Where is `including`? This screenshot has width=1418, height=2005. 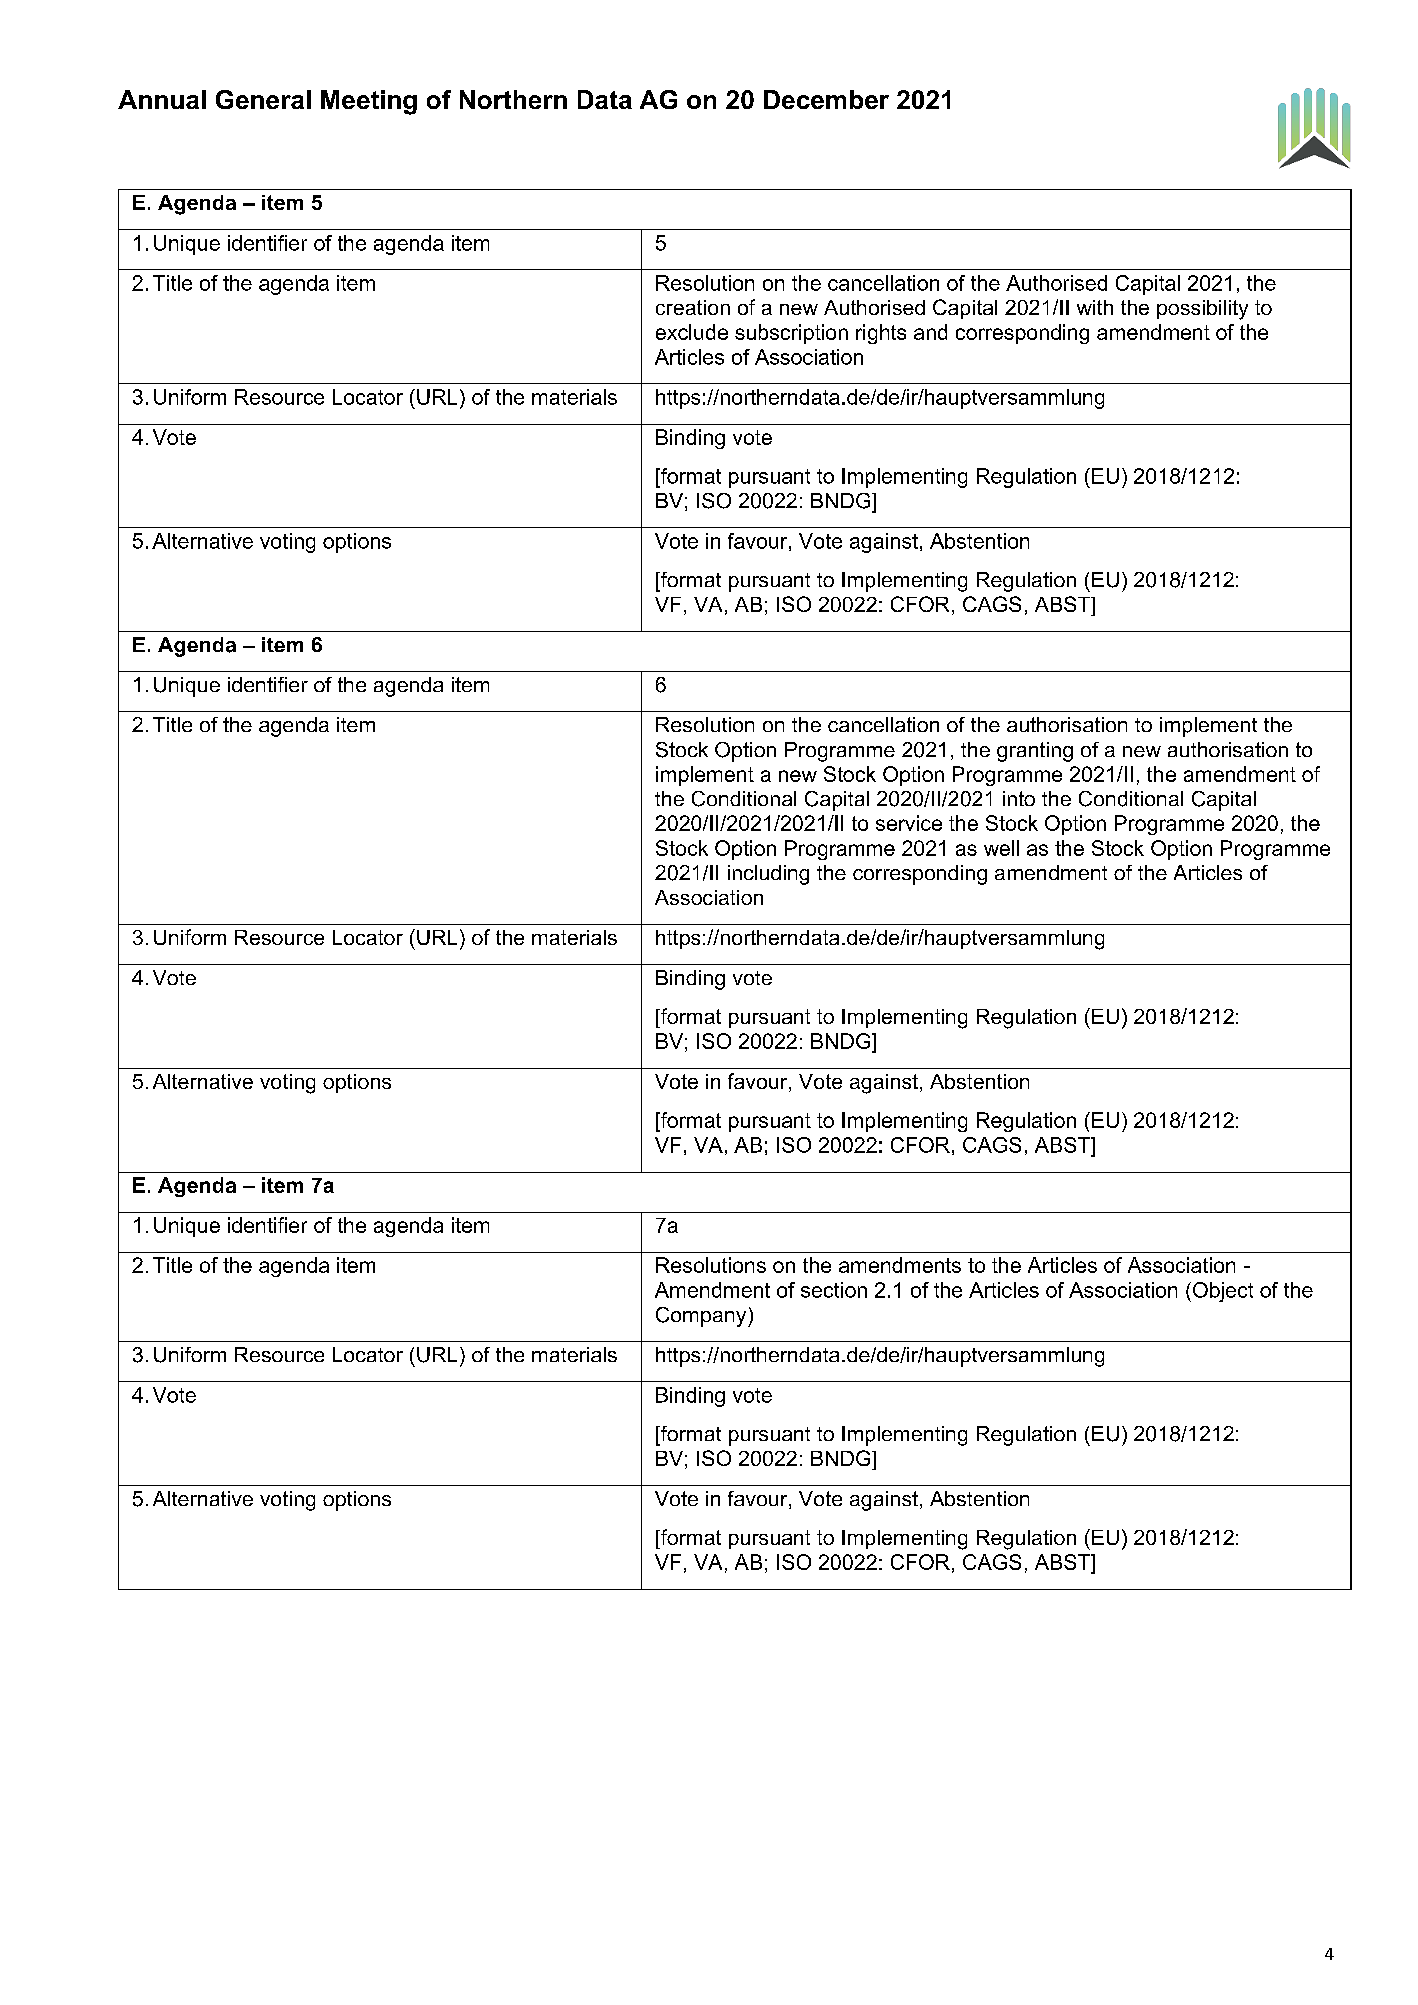 including is located at coordinates (768, 875).
